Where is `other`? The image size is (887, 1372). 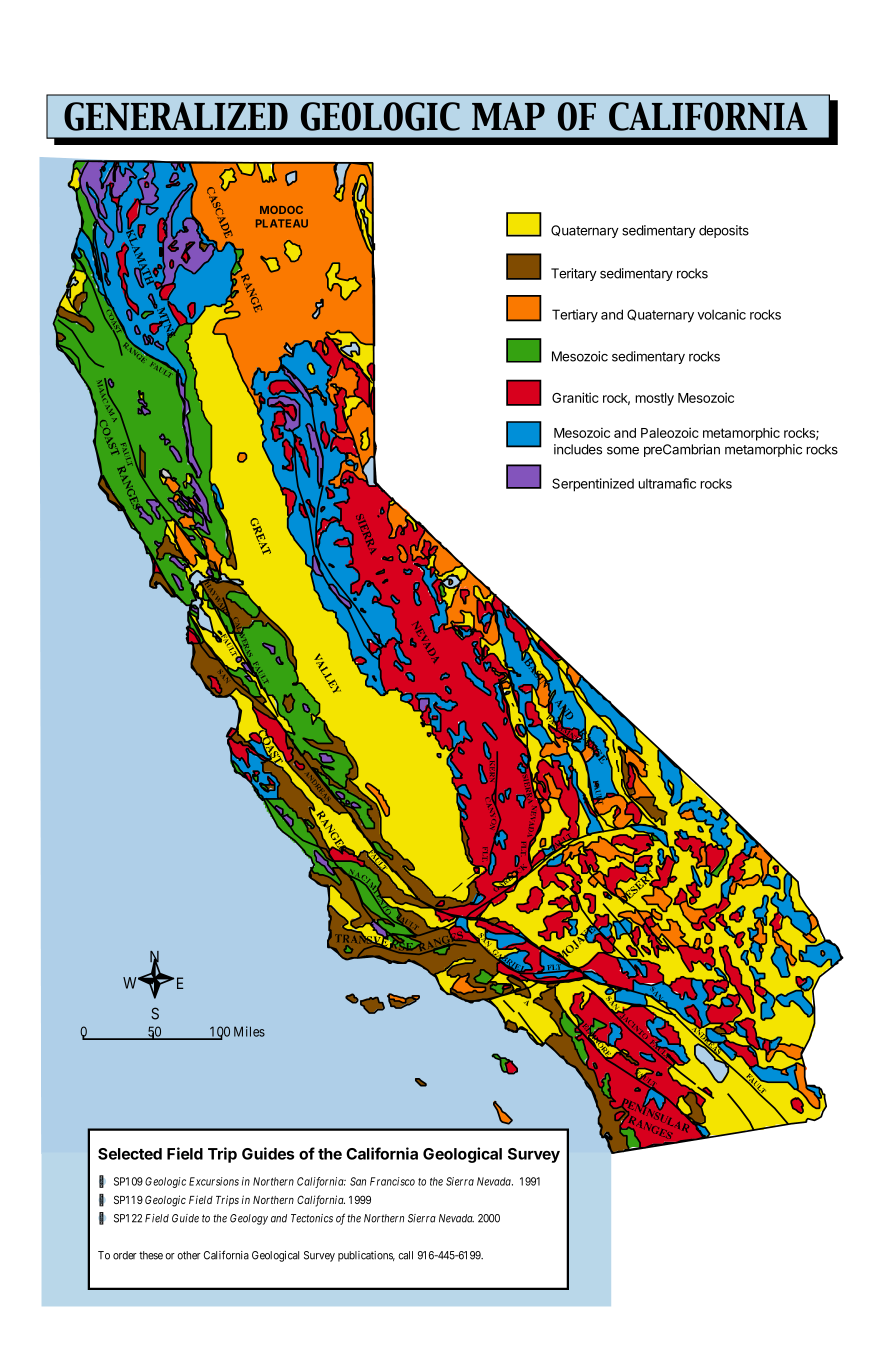 other is located at coordinates (189, 1255).
